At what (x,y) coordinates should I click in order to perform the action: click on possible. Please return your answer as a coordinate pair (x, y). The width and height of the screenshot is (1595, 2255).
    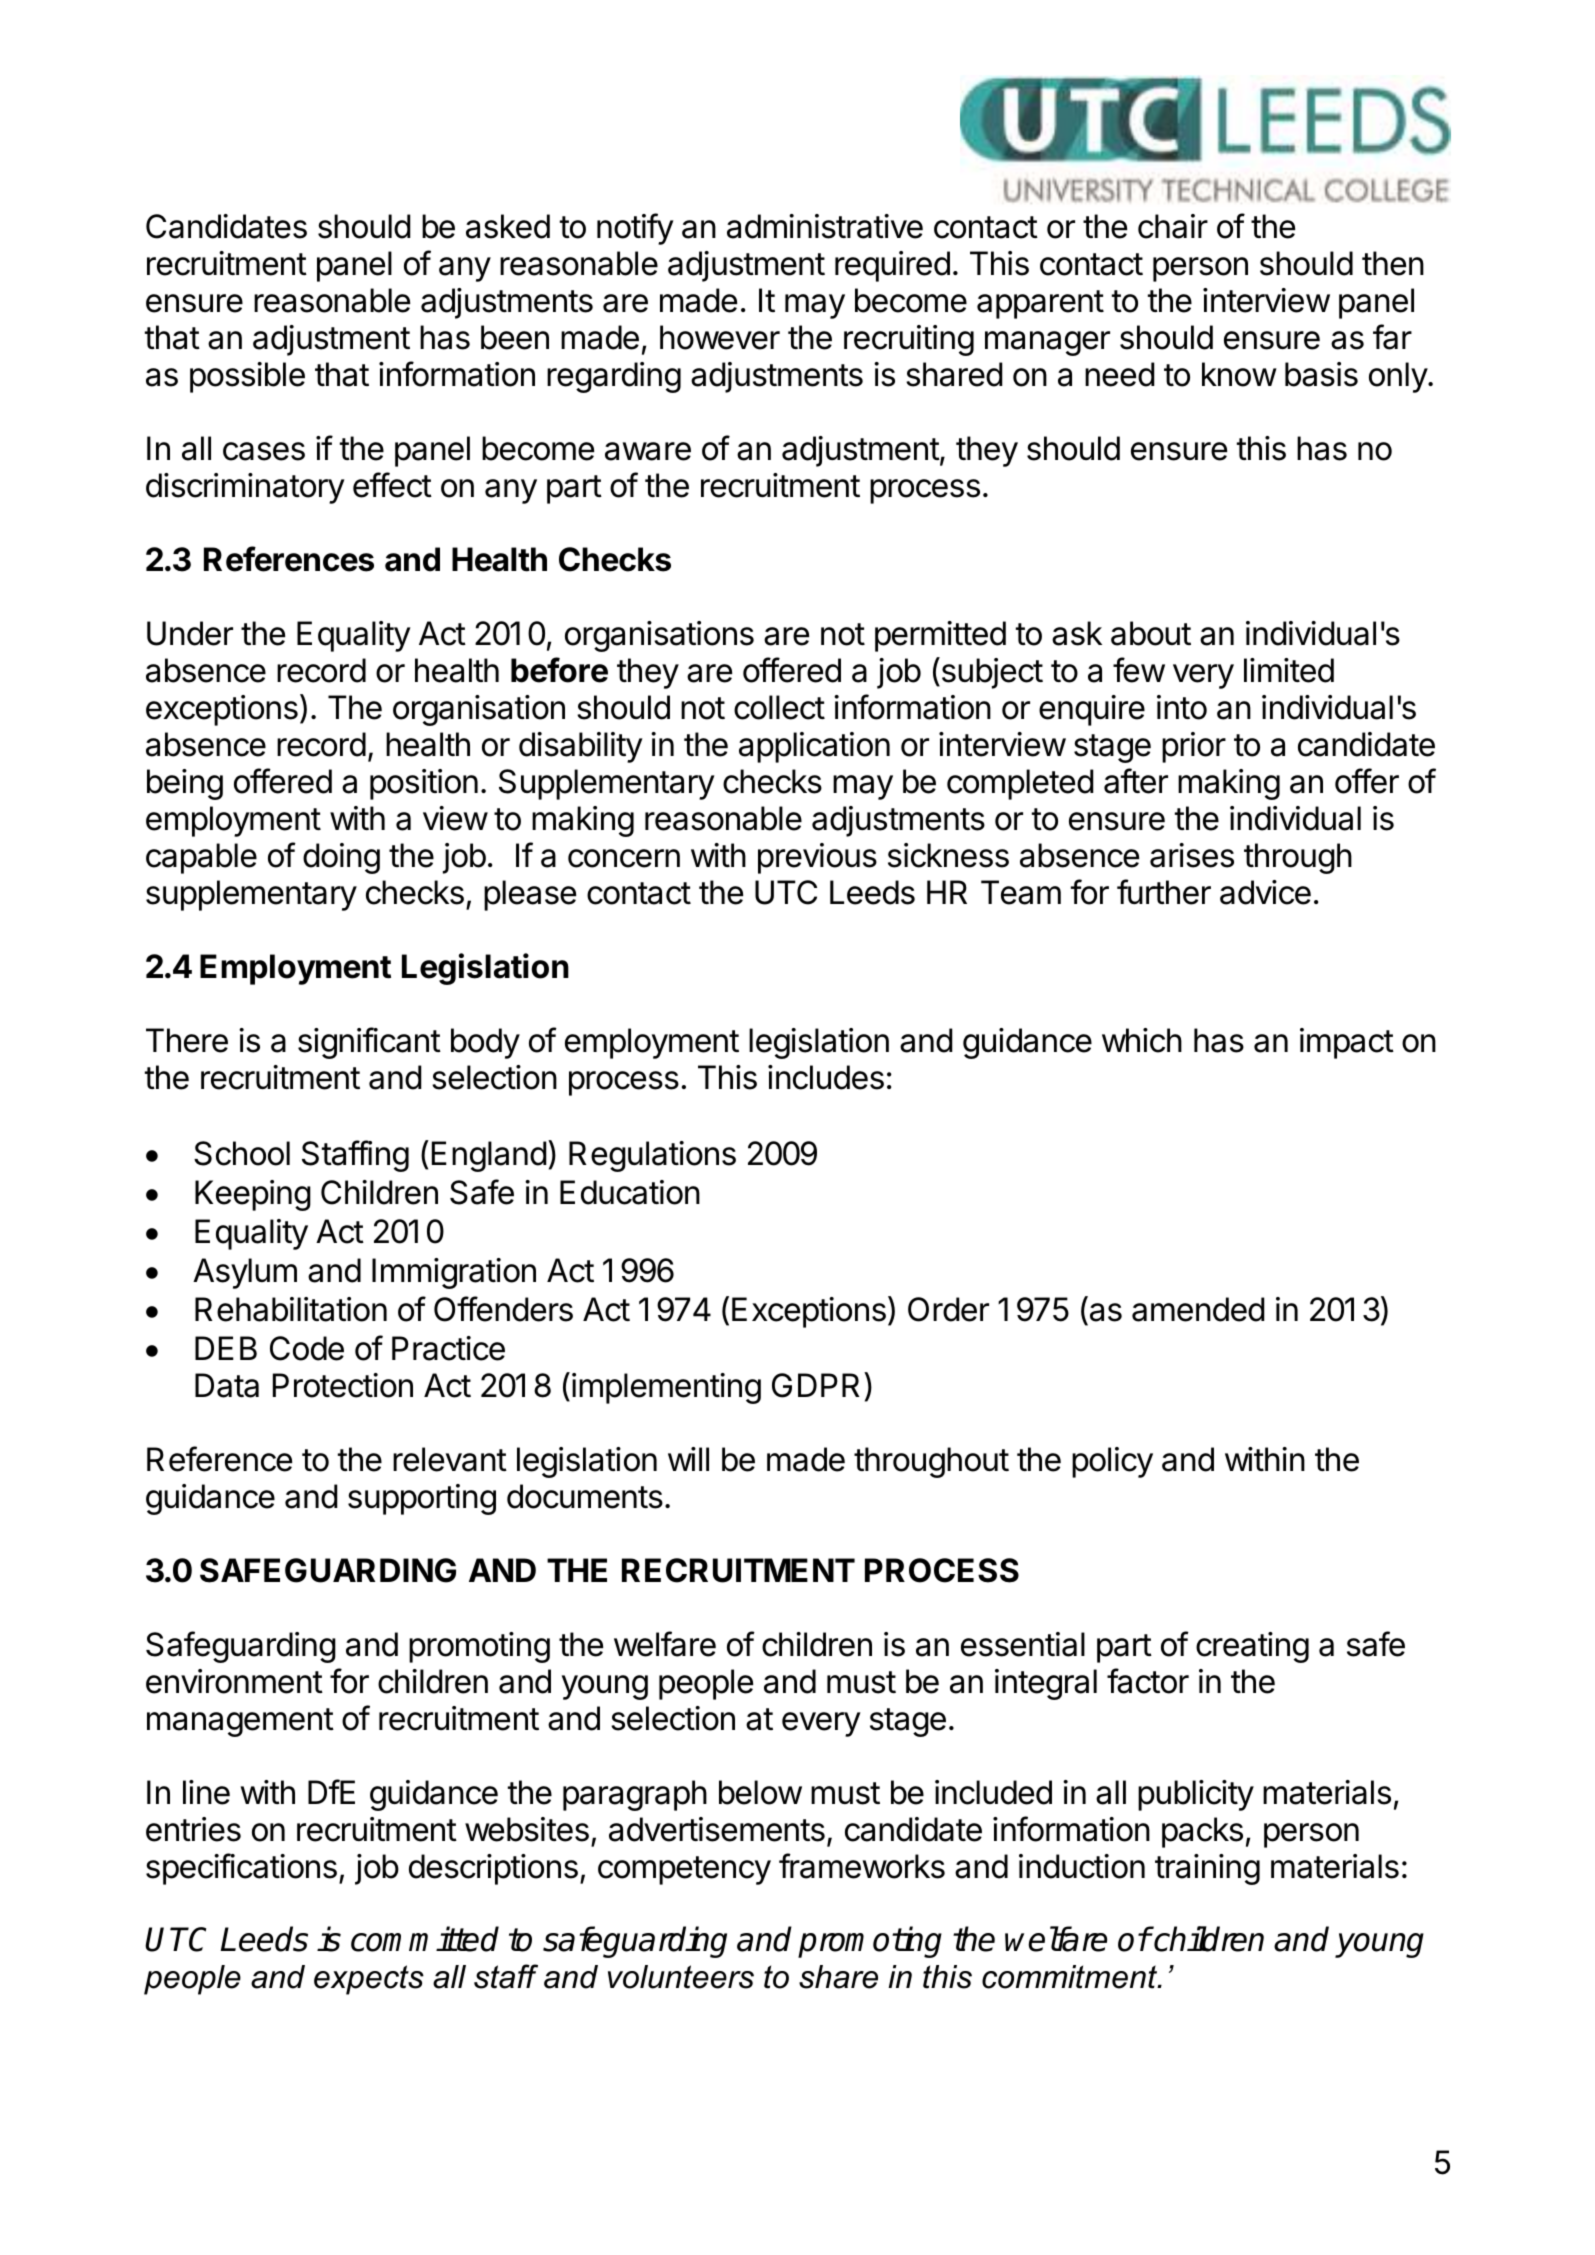
    Looking at the image, I should click on (247, 377).
